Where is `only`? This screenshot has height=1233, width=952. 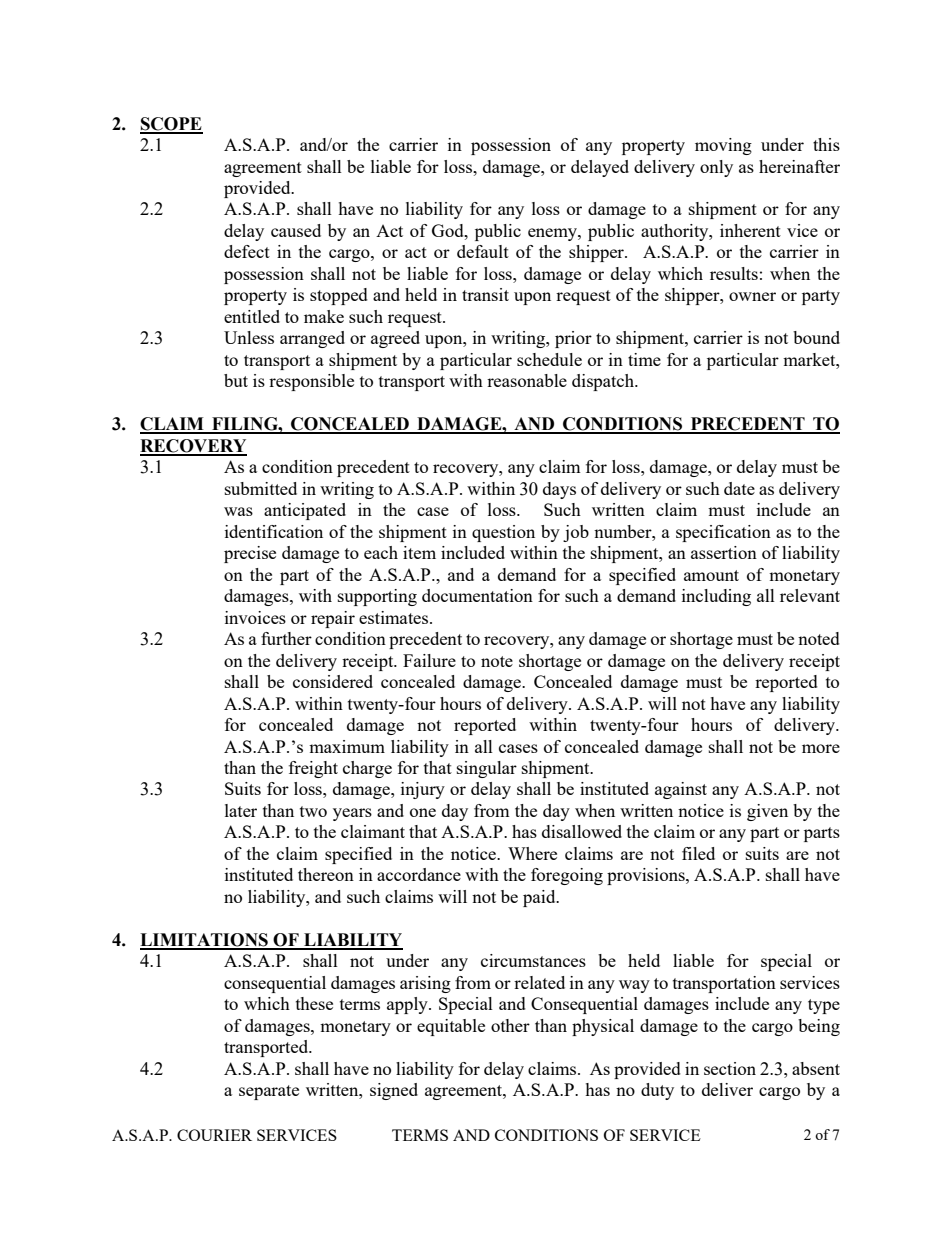
only is located at coordinates (716, 168).
